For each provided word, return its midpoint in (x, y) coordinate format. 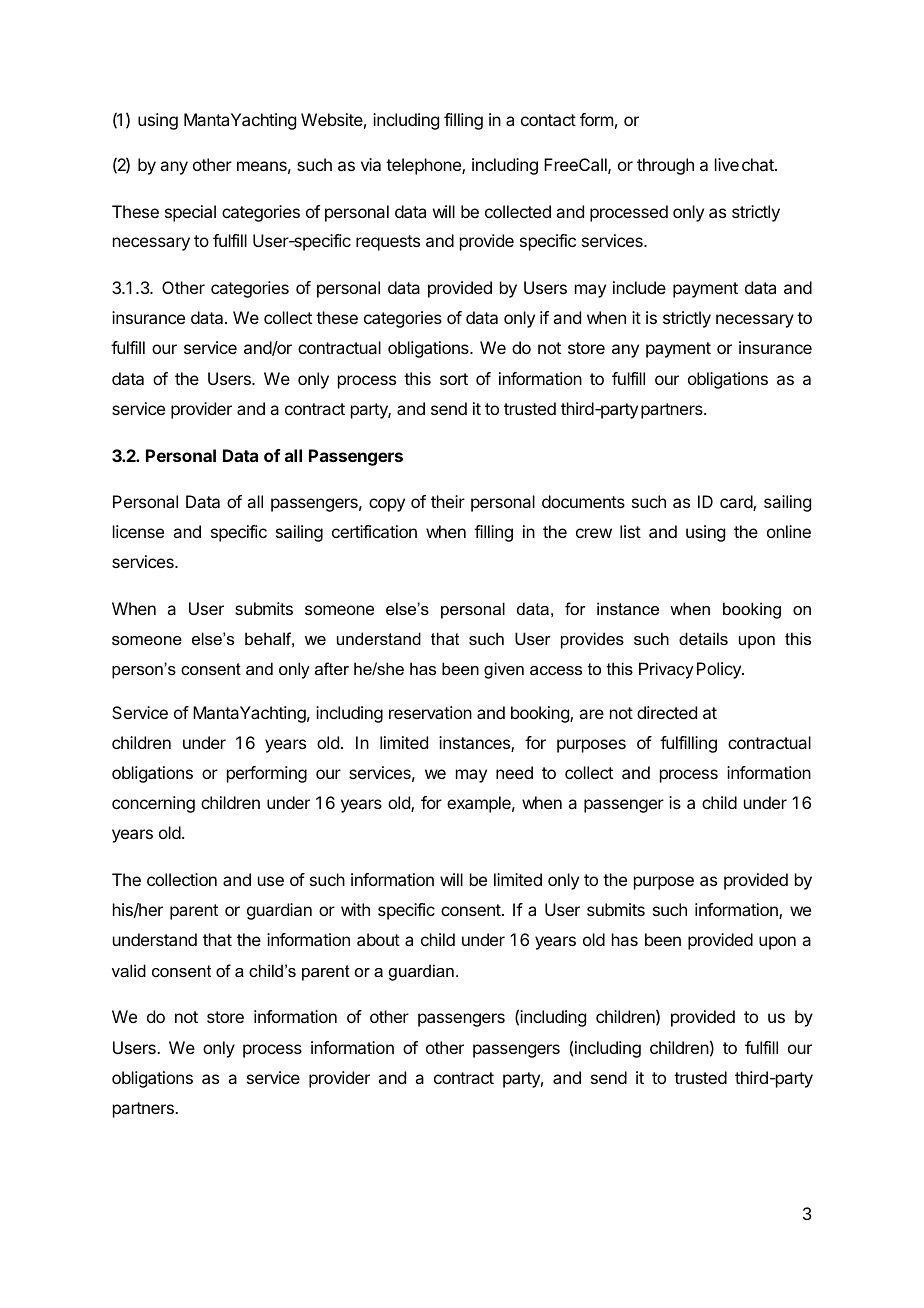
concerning (153, 804)
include (639, 287)
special (190, 213)
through (665, 166)
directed (667, 712)
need (514, 772)
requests (388, 243)
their (448, 501)
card (737, 503)
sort (454, 379)
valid (129, 970)
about (378, 939)
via (371, 164)
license (138, 531)
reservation (430, 712)
